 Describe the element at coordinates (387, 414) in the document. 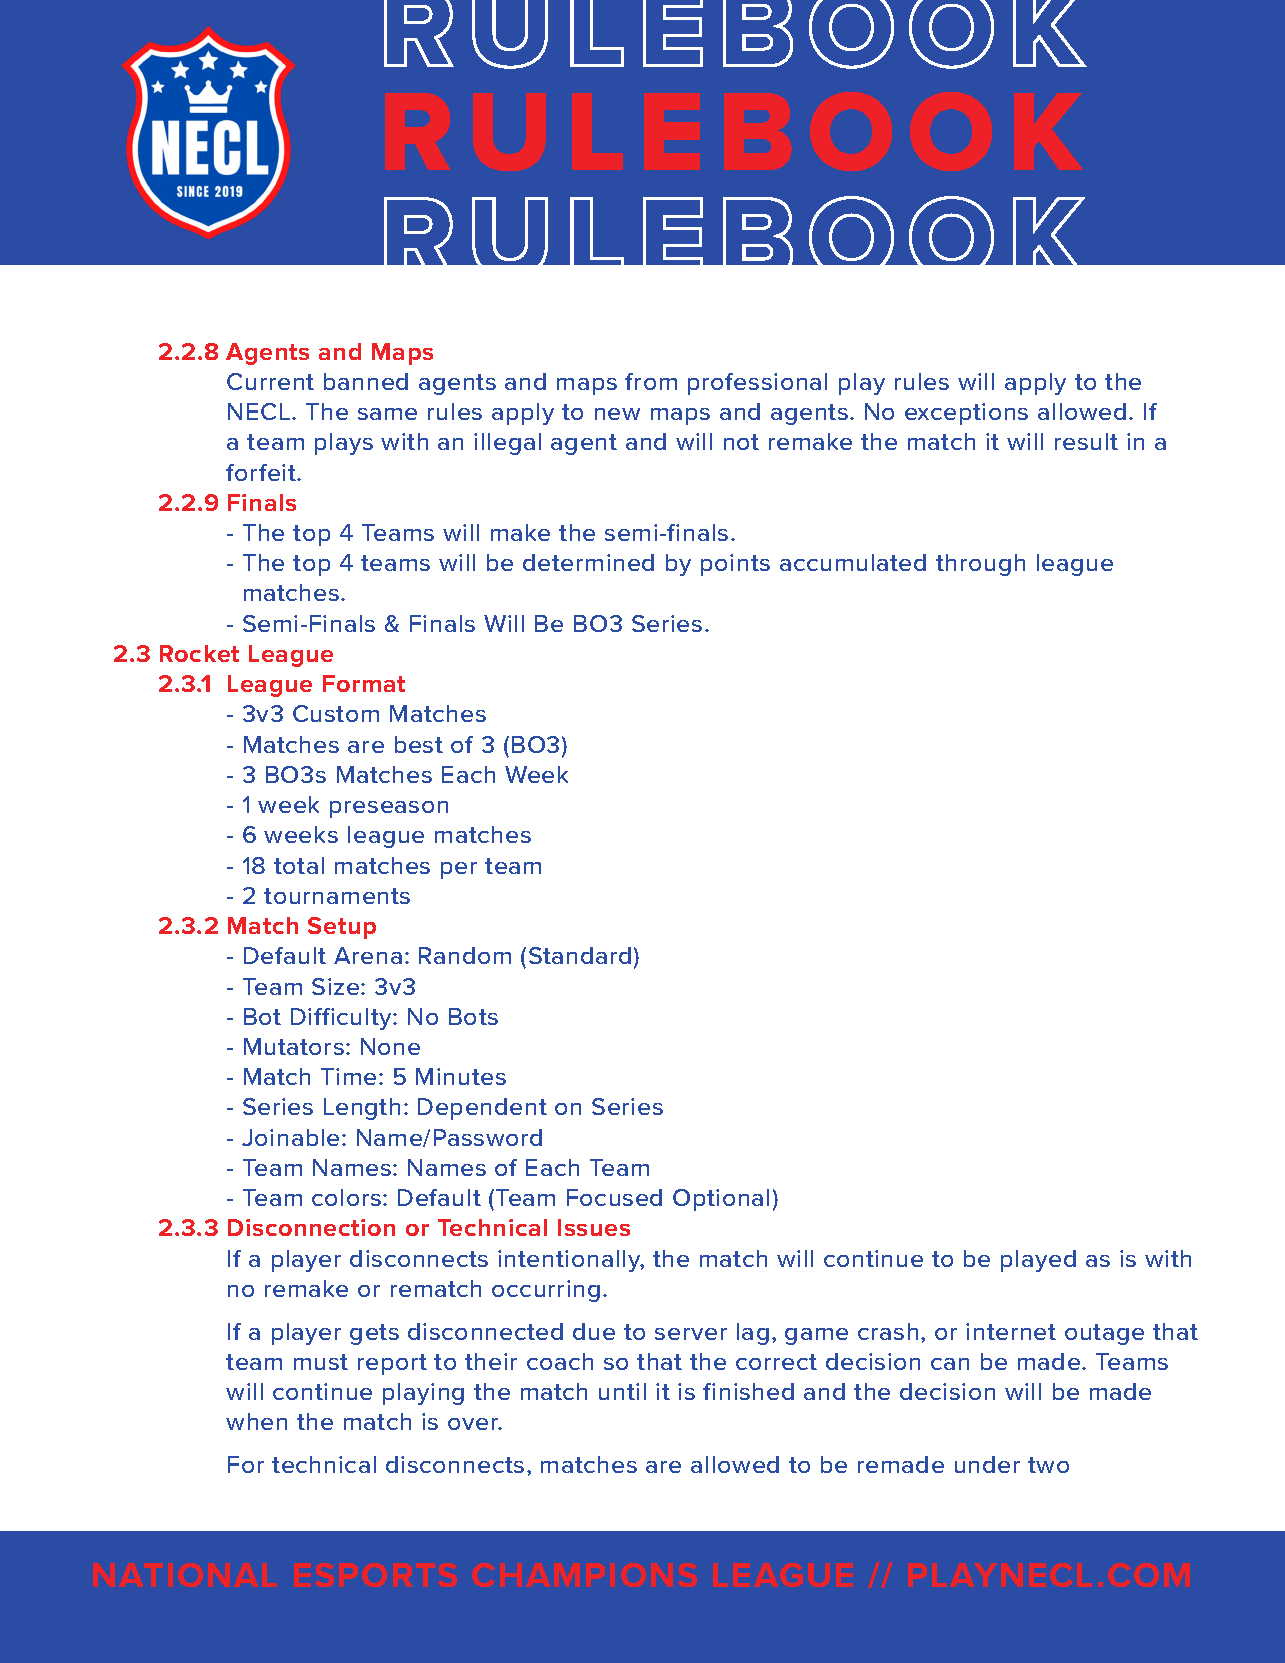

I see `same` at that location.
